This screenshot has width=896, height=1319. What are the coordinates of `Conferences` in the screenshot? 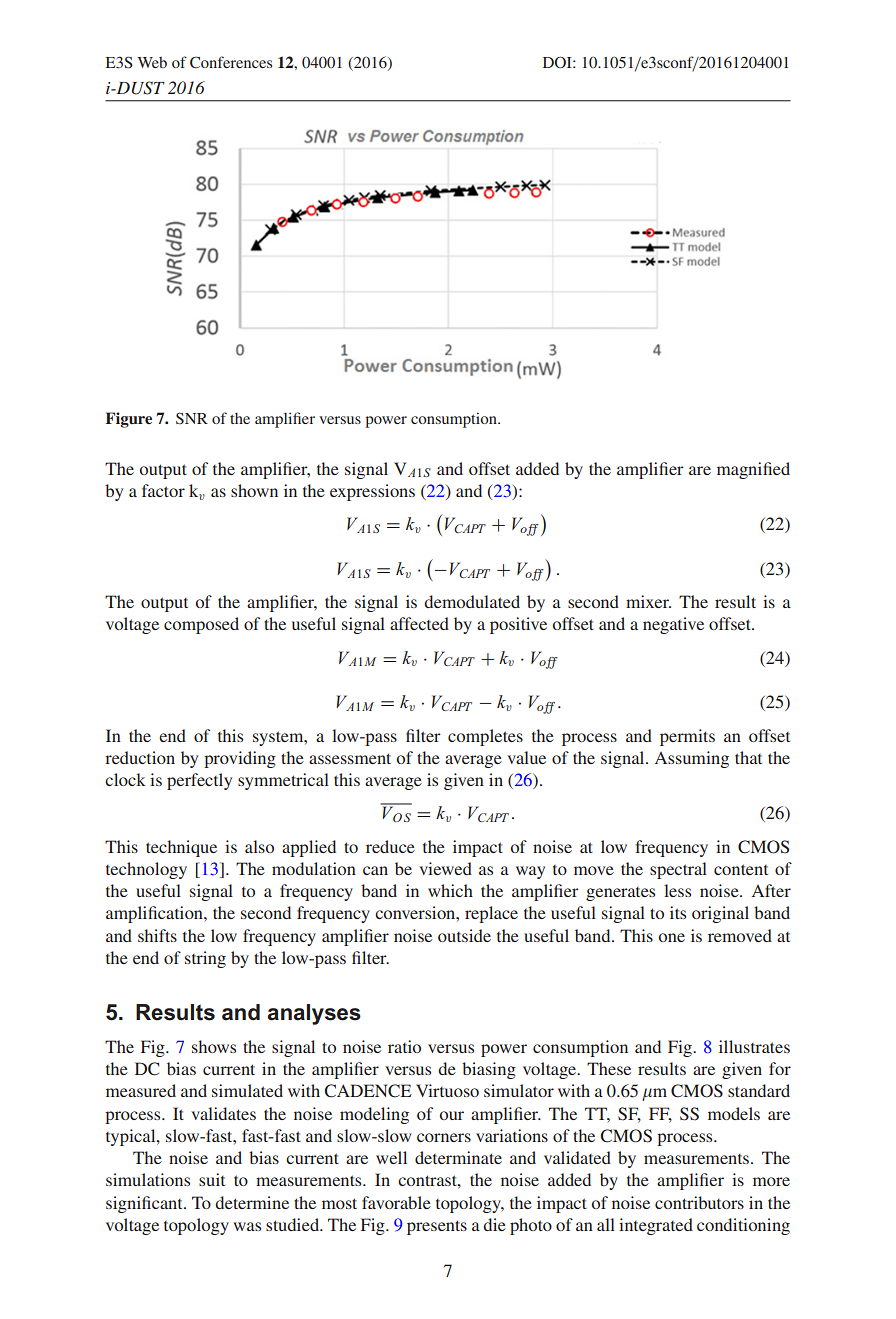 It's located at (231, 62).
